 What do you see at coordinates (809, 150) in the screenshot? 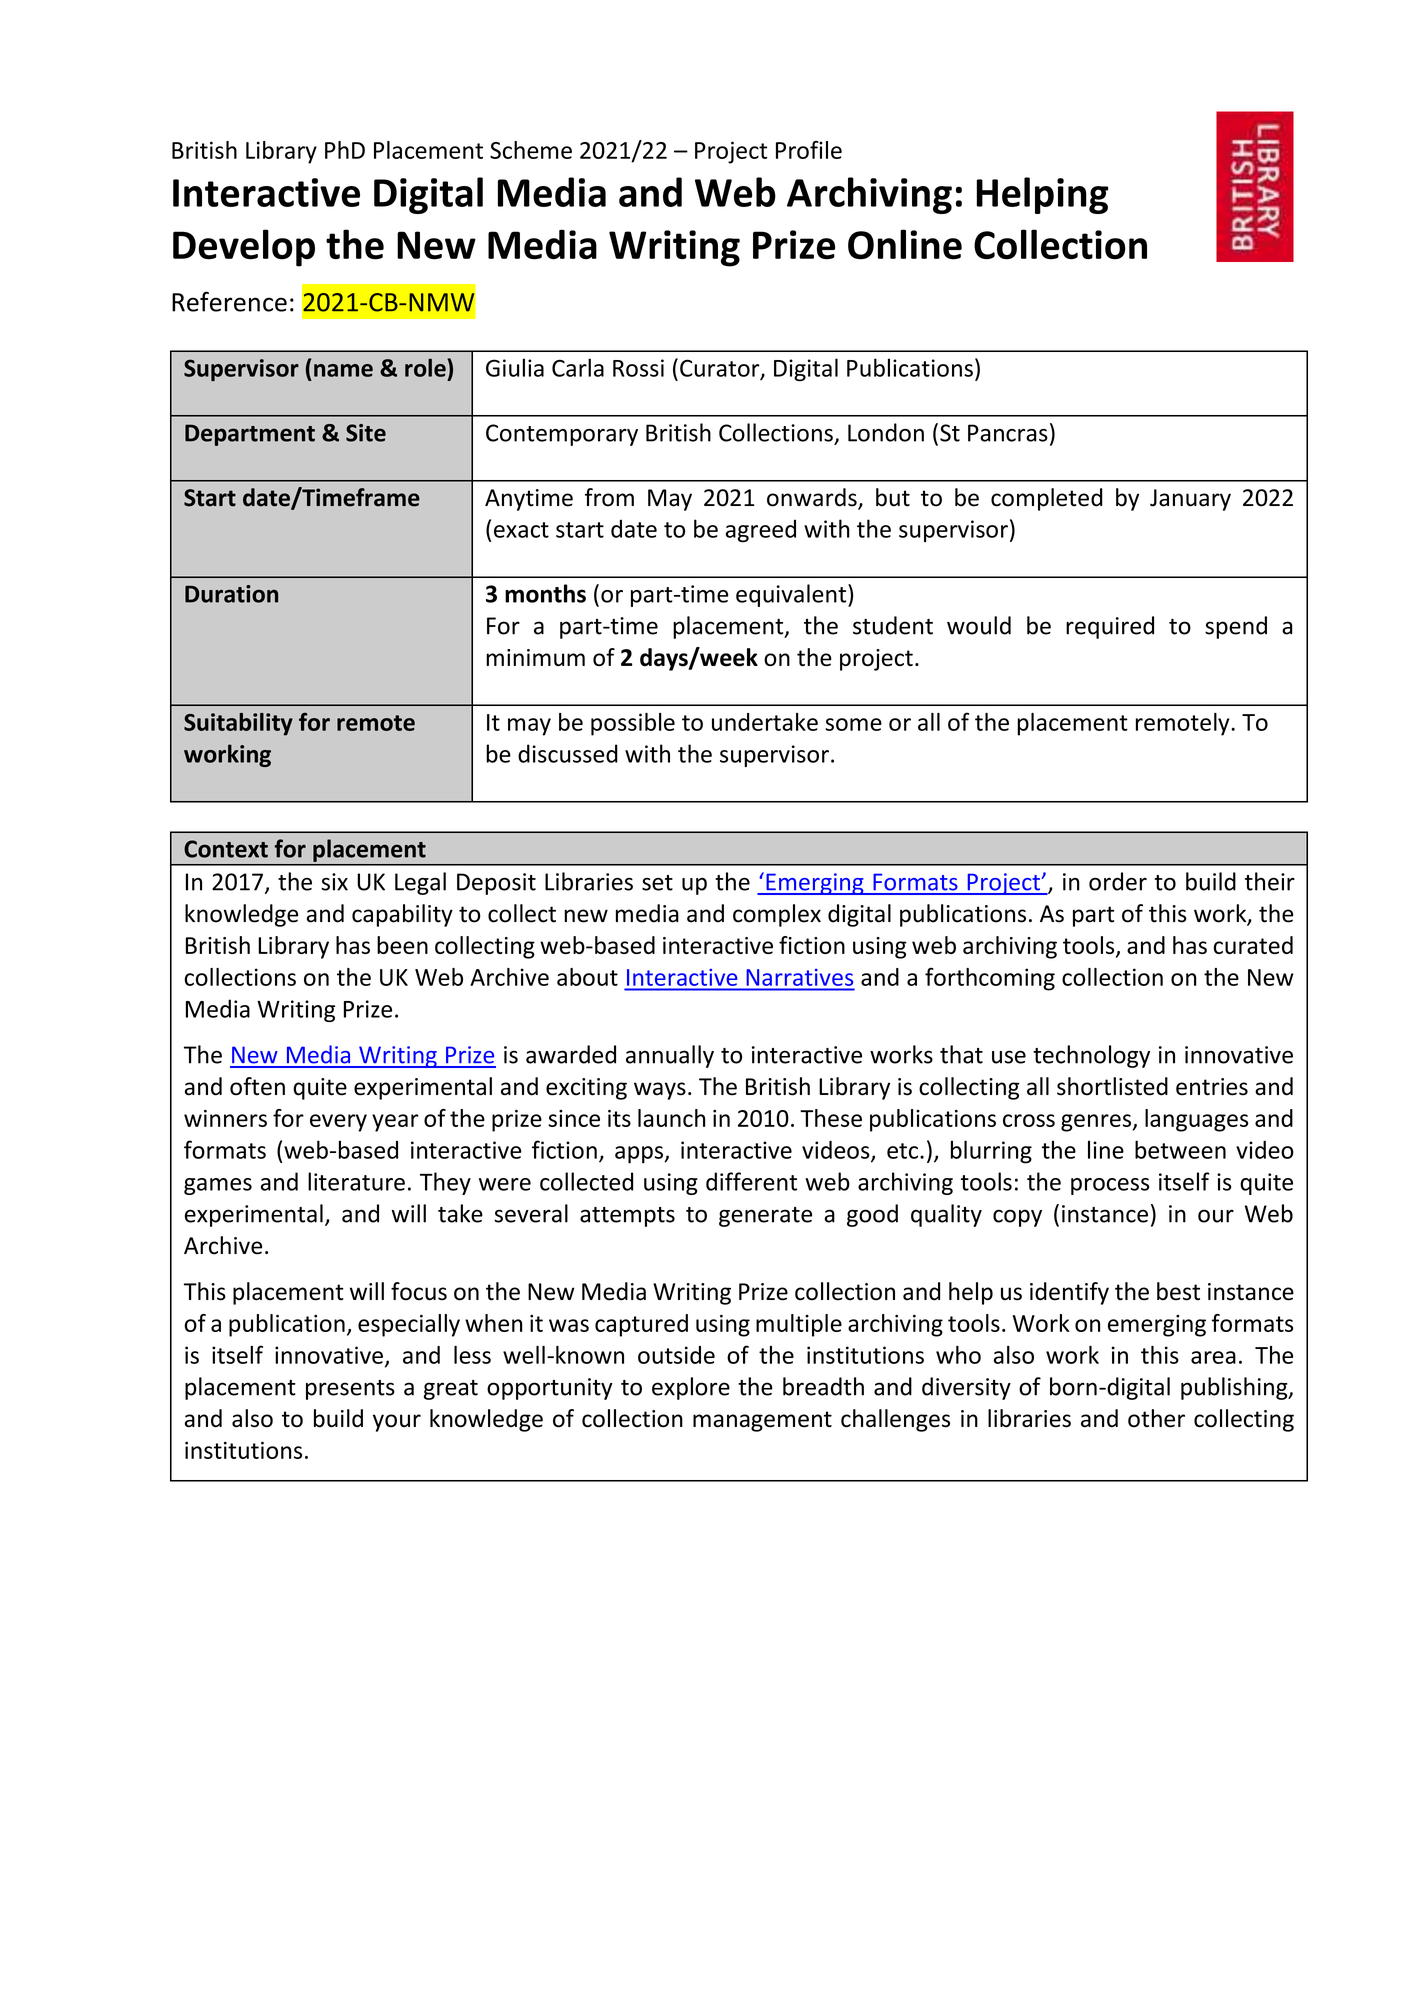
I see `Profile` at bounding box center [809, 150].
